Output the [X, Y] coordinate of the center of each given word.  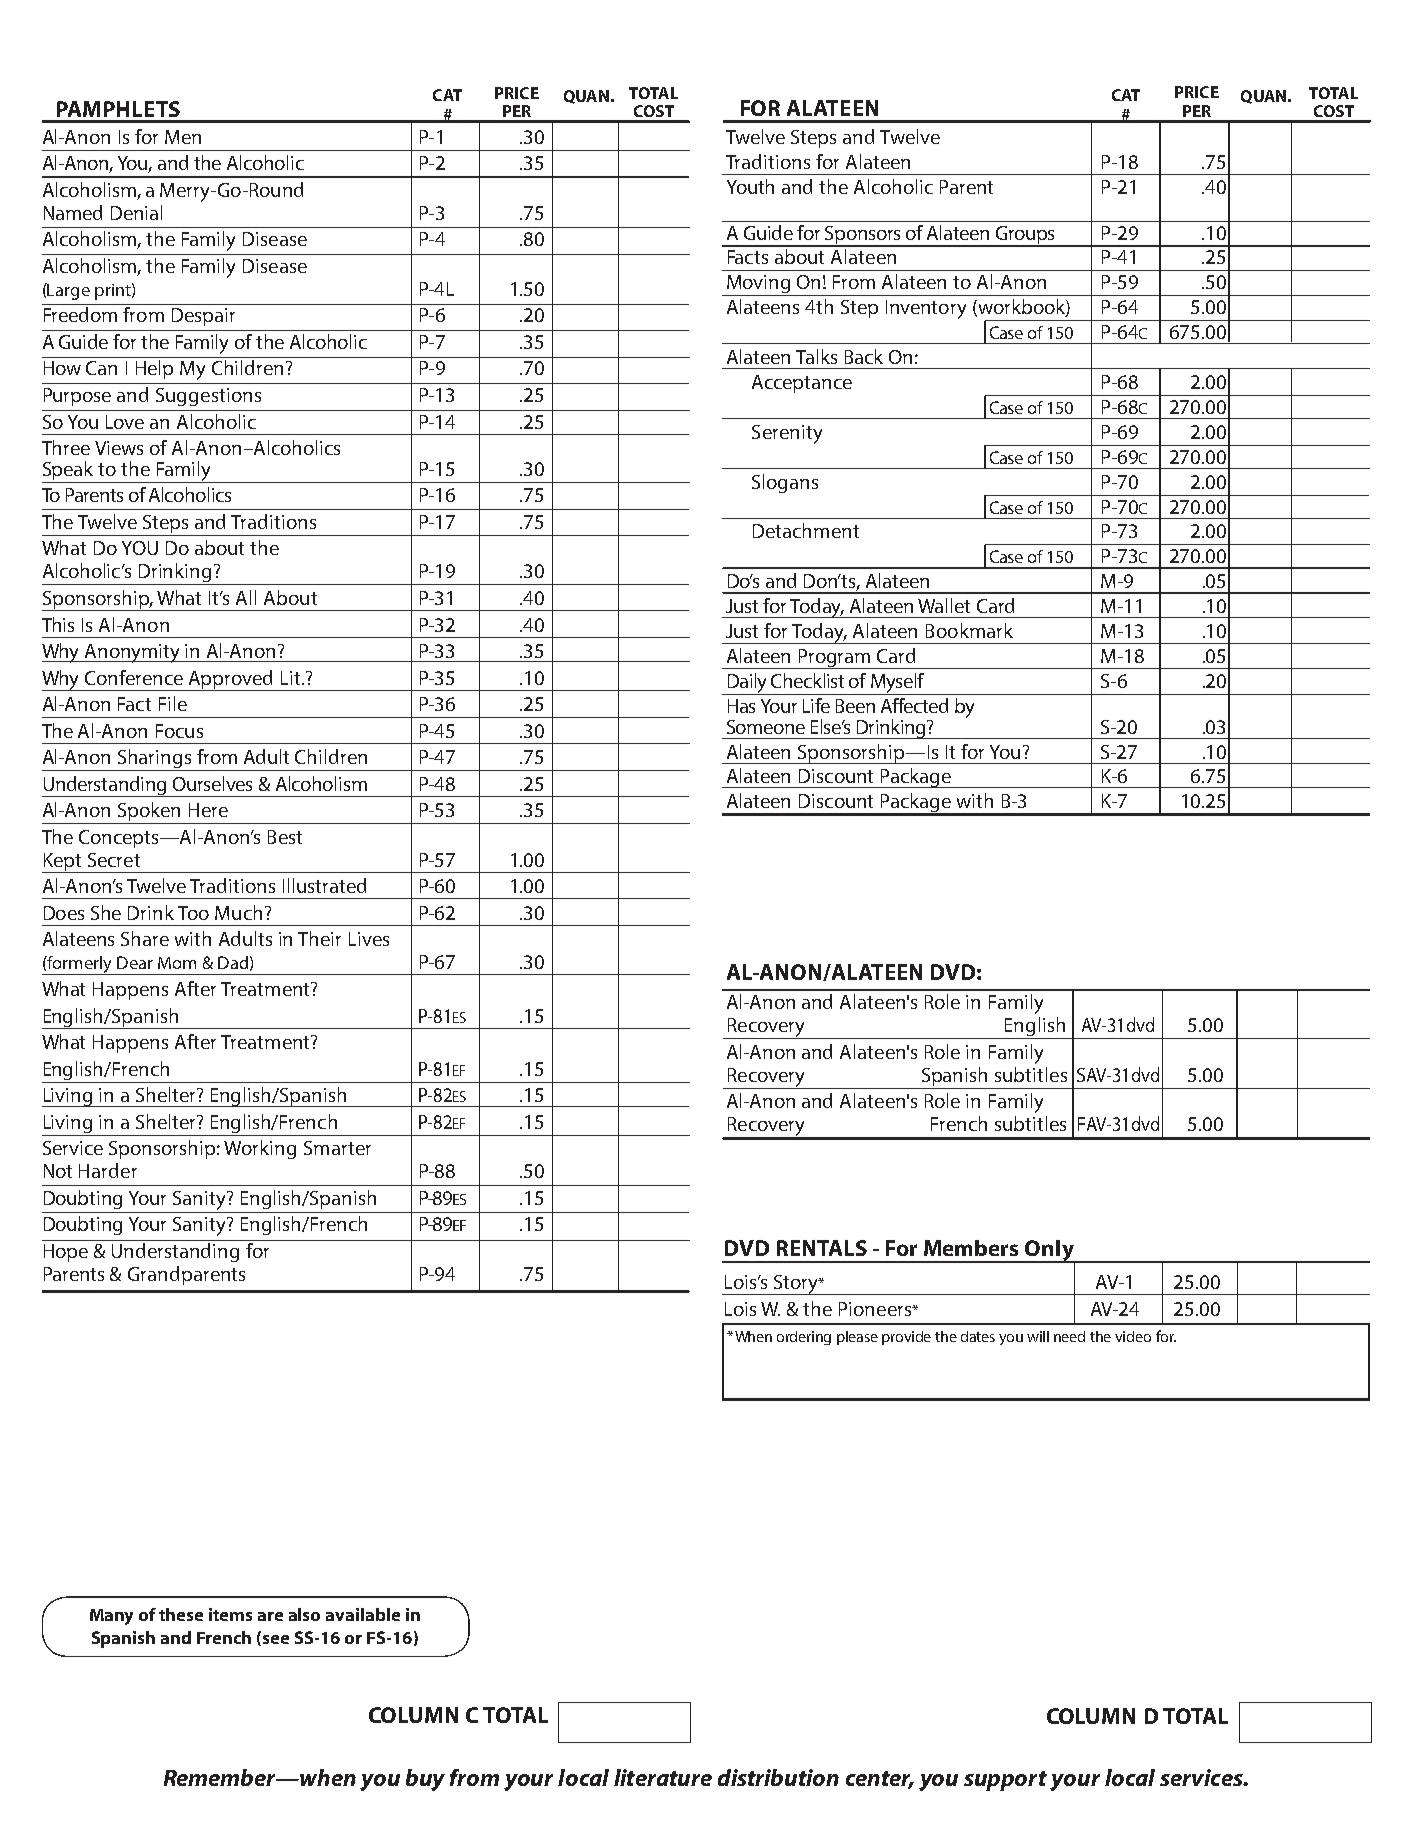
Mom [177, 963]
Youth [750, 186]
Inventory [926, 309]
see [274, 1639]
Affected [914, 705]
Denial [136, 212]
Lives [369, 939]
